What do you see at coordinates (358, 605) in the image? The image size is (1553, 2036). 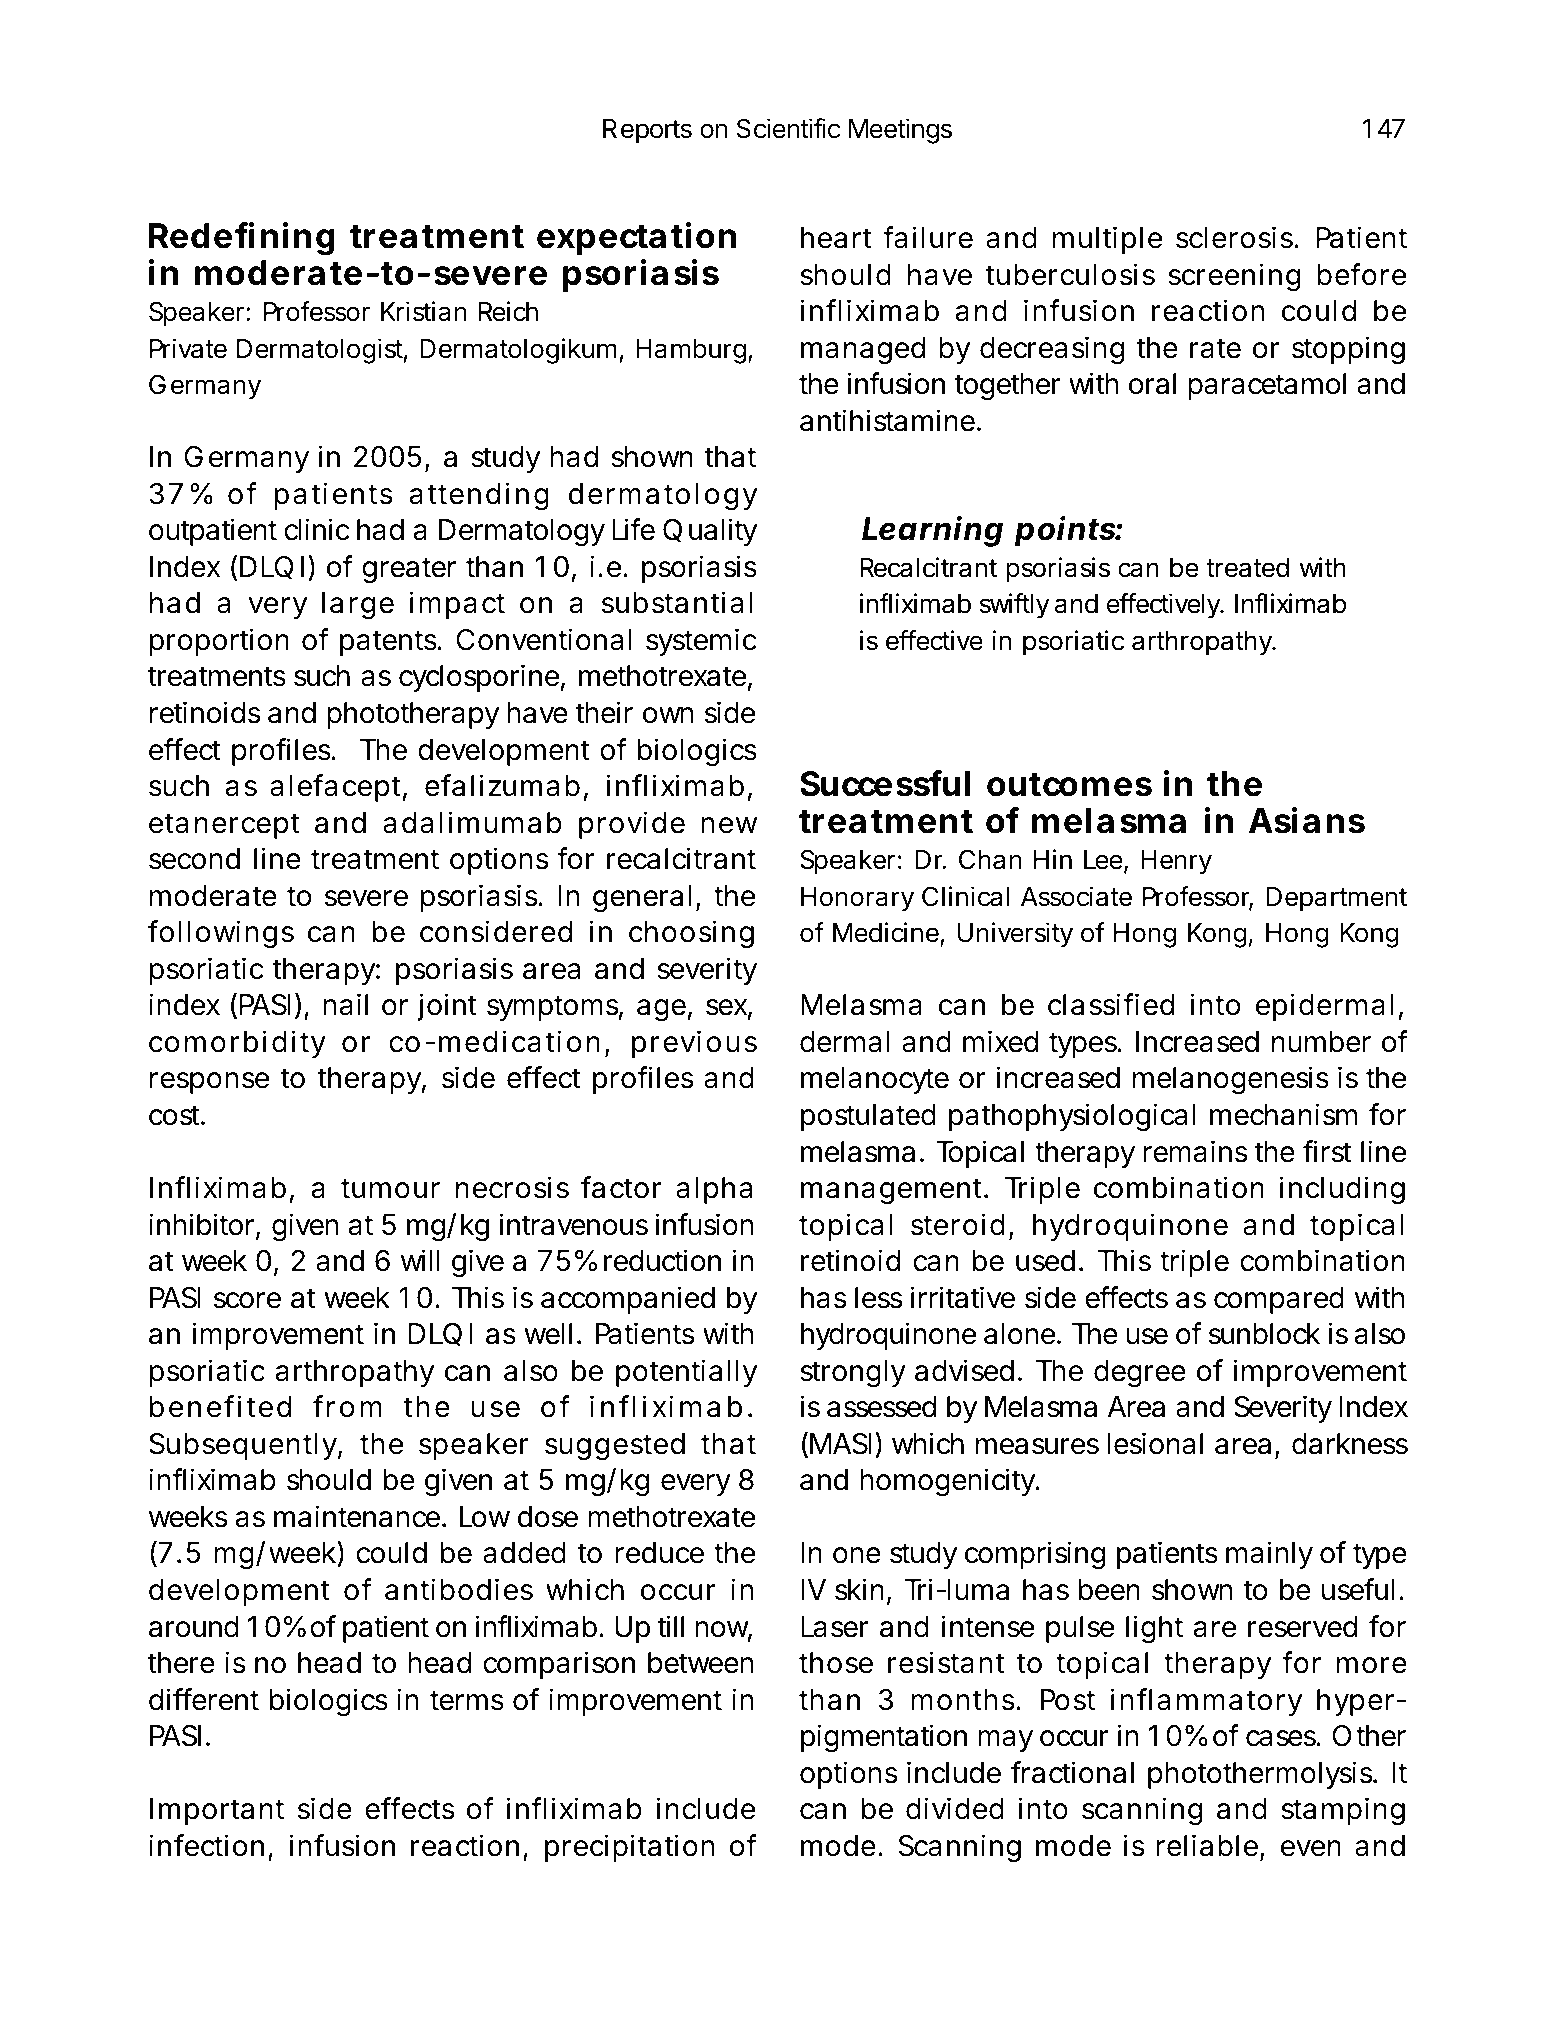 I see `large` at bounding box center [358, 605].
